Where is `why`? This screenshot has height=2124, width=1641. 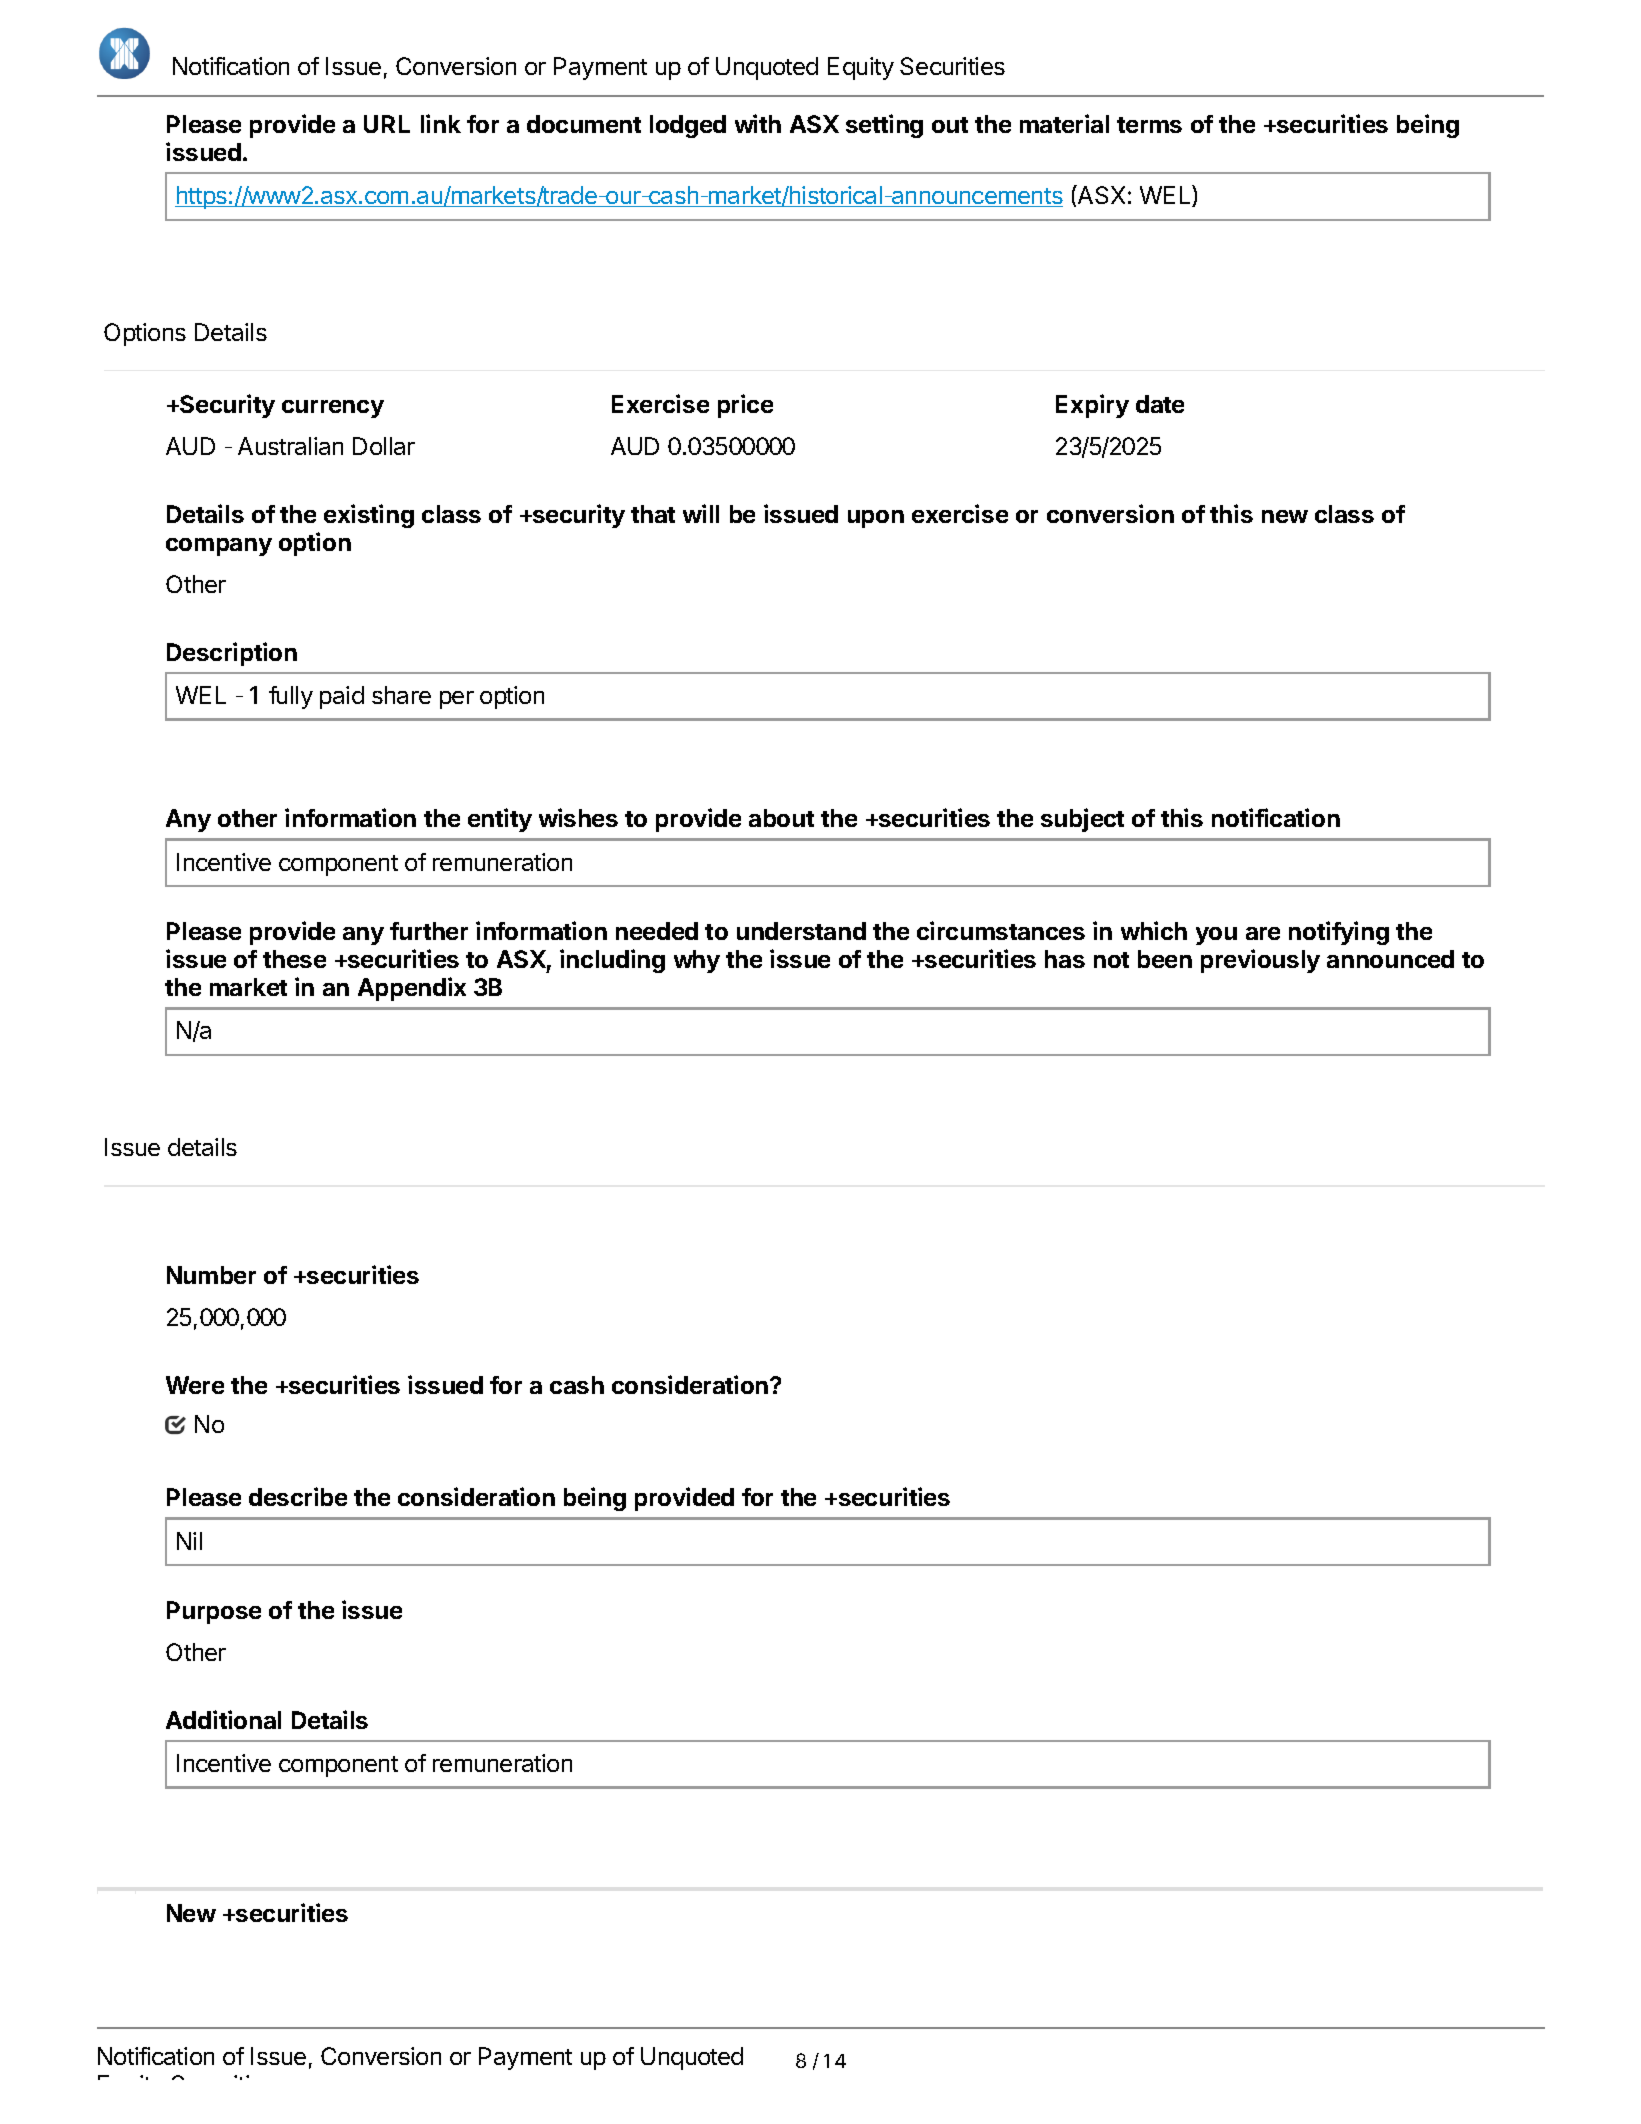
why is located at coordinates (697, 961).
